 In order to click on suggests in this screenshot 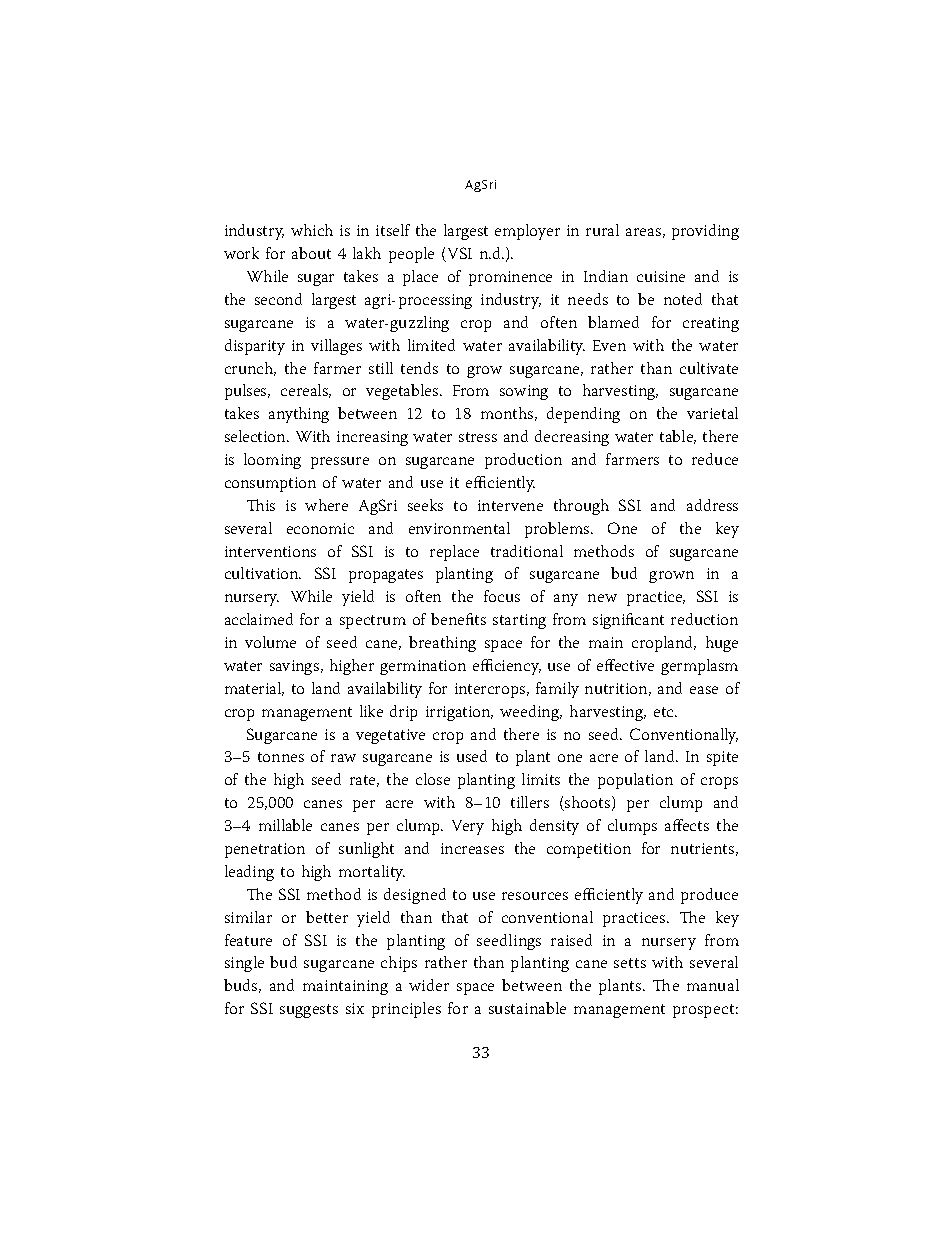, I will do `click(309, 1011)`.
